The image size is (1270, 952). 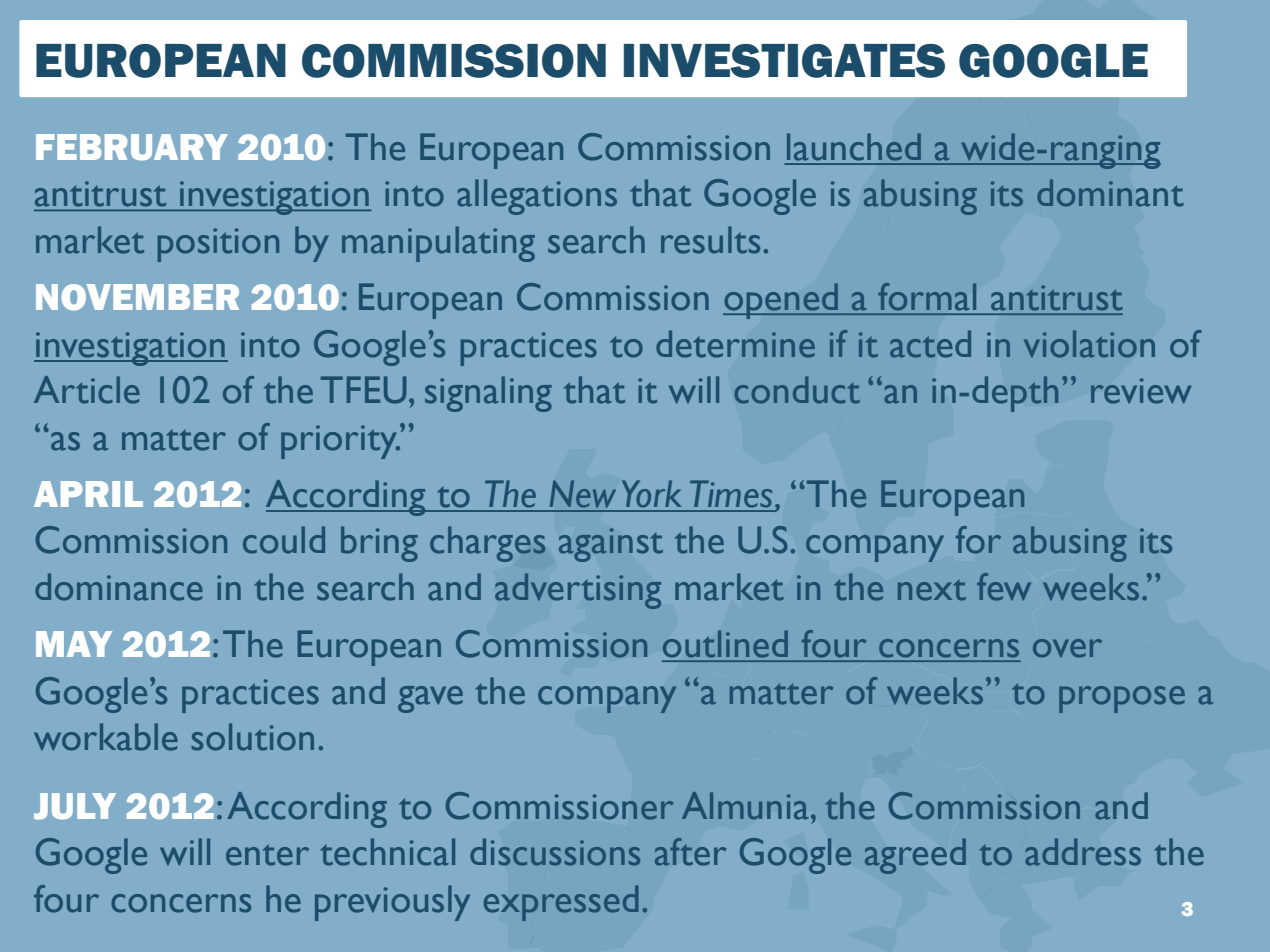 What do you see at coordinates (1141, 391) in the screenshot?
I see `review` at bounding box center [1141, 391].
